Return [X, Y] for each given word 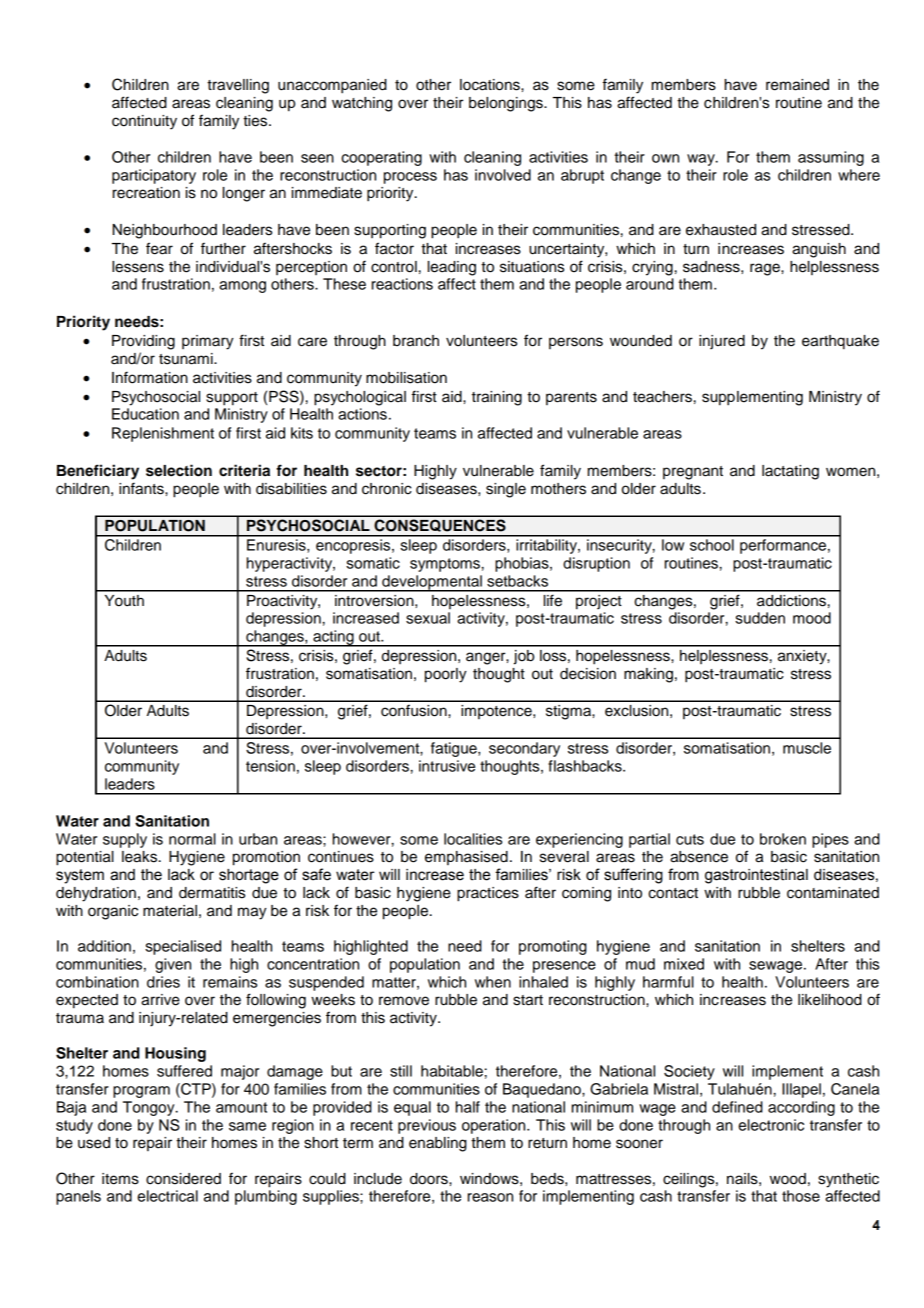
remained [797, 85]
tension [270, 766]
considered [183, 1179]
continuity [144, 122]
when [493, 982]
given [173, 965]
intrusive [447, 766]
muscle [807, 748]
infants [142, 488]
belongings [507, 104]
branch [416, 341]
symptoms [445, 565]
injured [722, 342]
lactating [790, 472]
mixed [684, 964]
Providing [143, 342]
